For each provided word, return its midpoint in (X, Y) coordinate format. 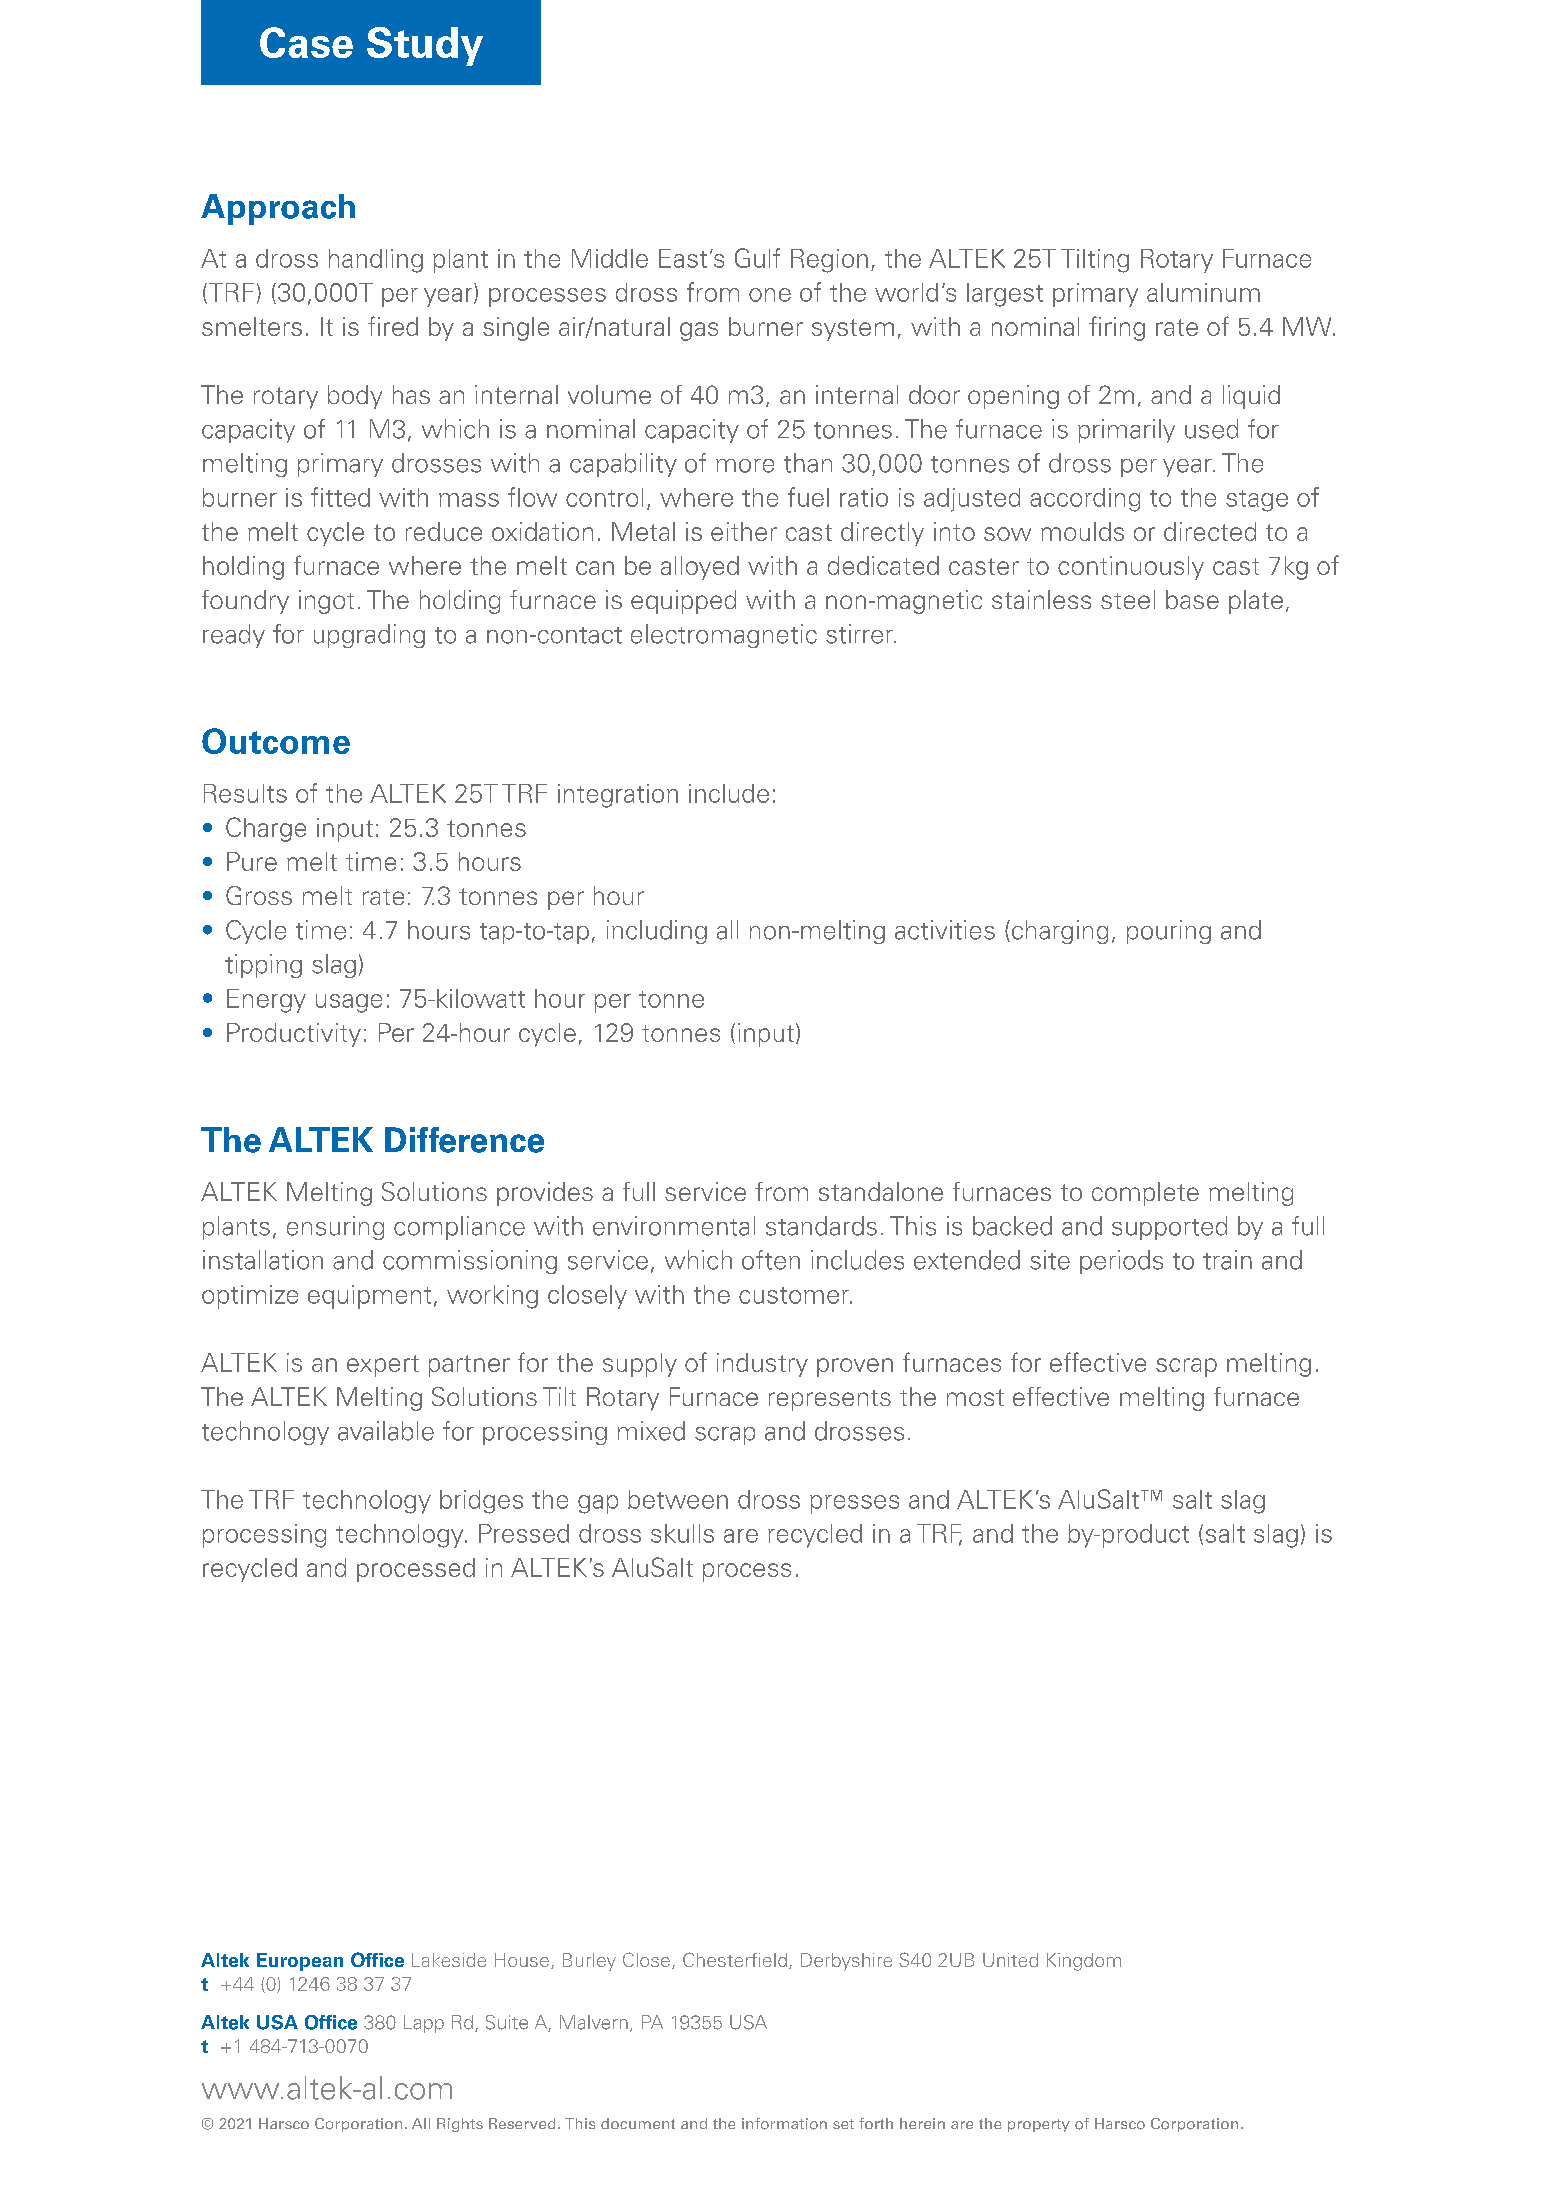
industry (762, 1365)
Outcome (276, 741)
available (386, 1431)
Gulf (757, 258)
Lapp (424, 2024)
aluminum (1203, 292)
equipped (683, 602)
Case (306, 42)
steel (1128, 599)
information (784, 2124)
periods (1121, 1262)
